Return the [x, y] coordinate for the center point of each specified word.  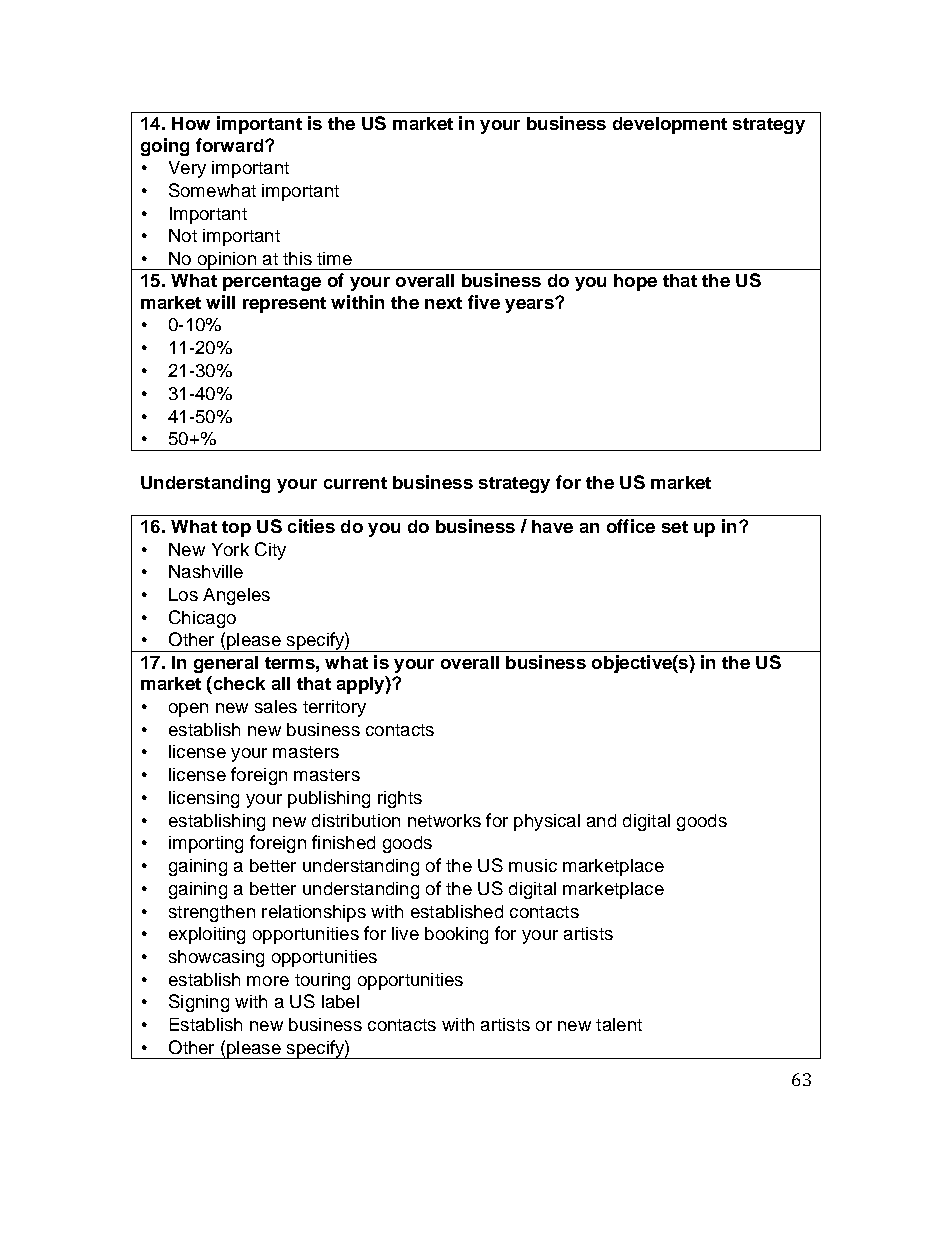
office [631, 526]
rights [400, 799]
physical [547, 822]
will [220, 302]
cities [311, 526]
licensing [204, 799]
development [670, 125]
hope [635, 282]
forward [231, 145]
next [443, 303]
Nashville [206, 571]
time [334, 258]
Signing [199, 1003]
